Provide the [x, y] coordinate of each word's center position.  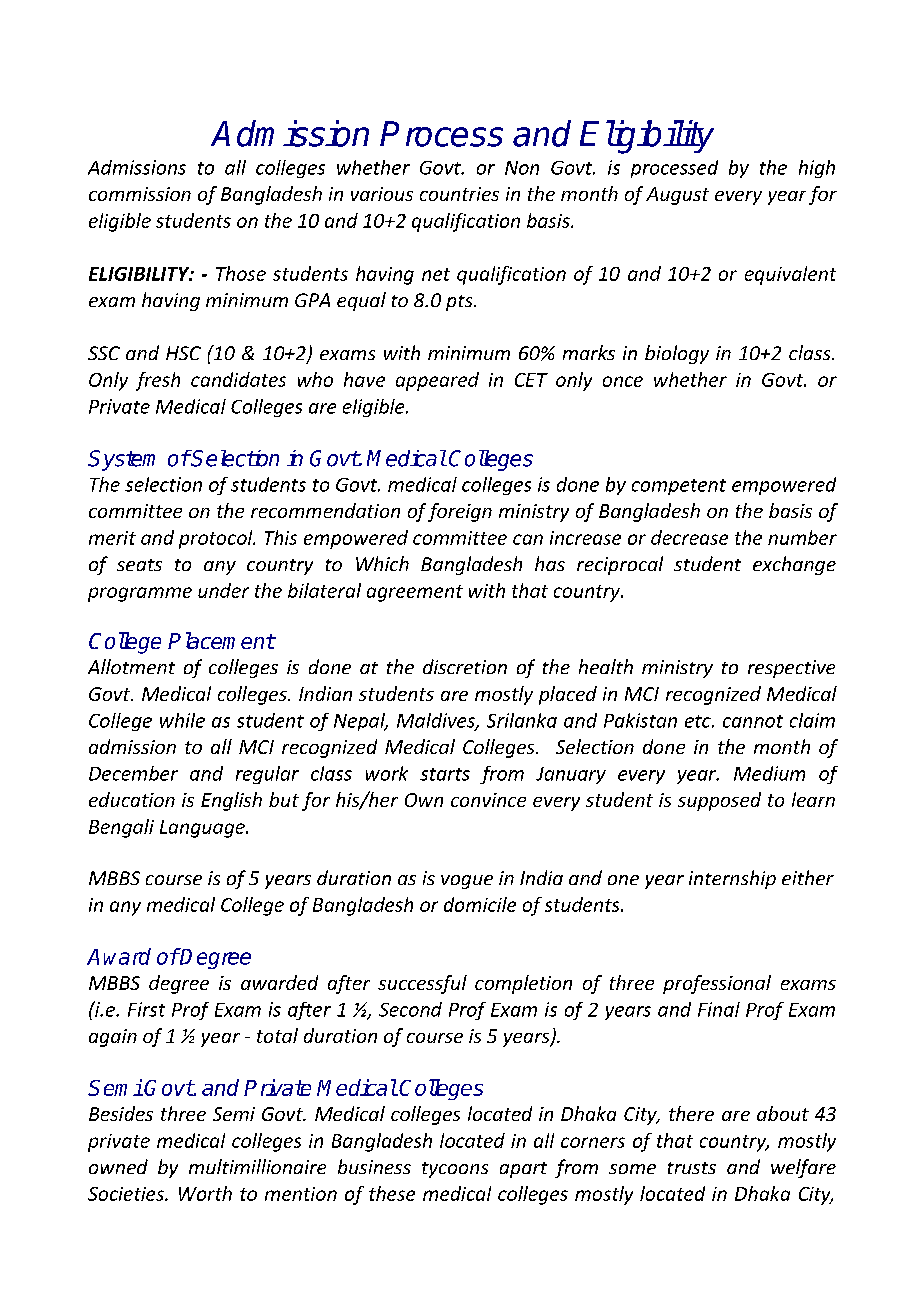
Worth [205, 1193]
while [182, 720]
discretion [465, 666]
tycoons [455, 1170]
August [677, 196]
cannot [753, 721]
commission [140, 194]
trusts [692, 1168]
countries [459, 194]
